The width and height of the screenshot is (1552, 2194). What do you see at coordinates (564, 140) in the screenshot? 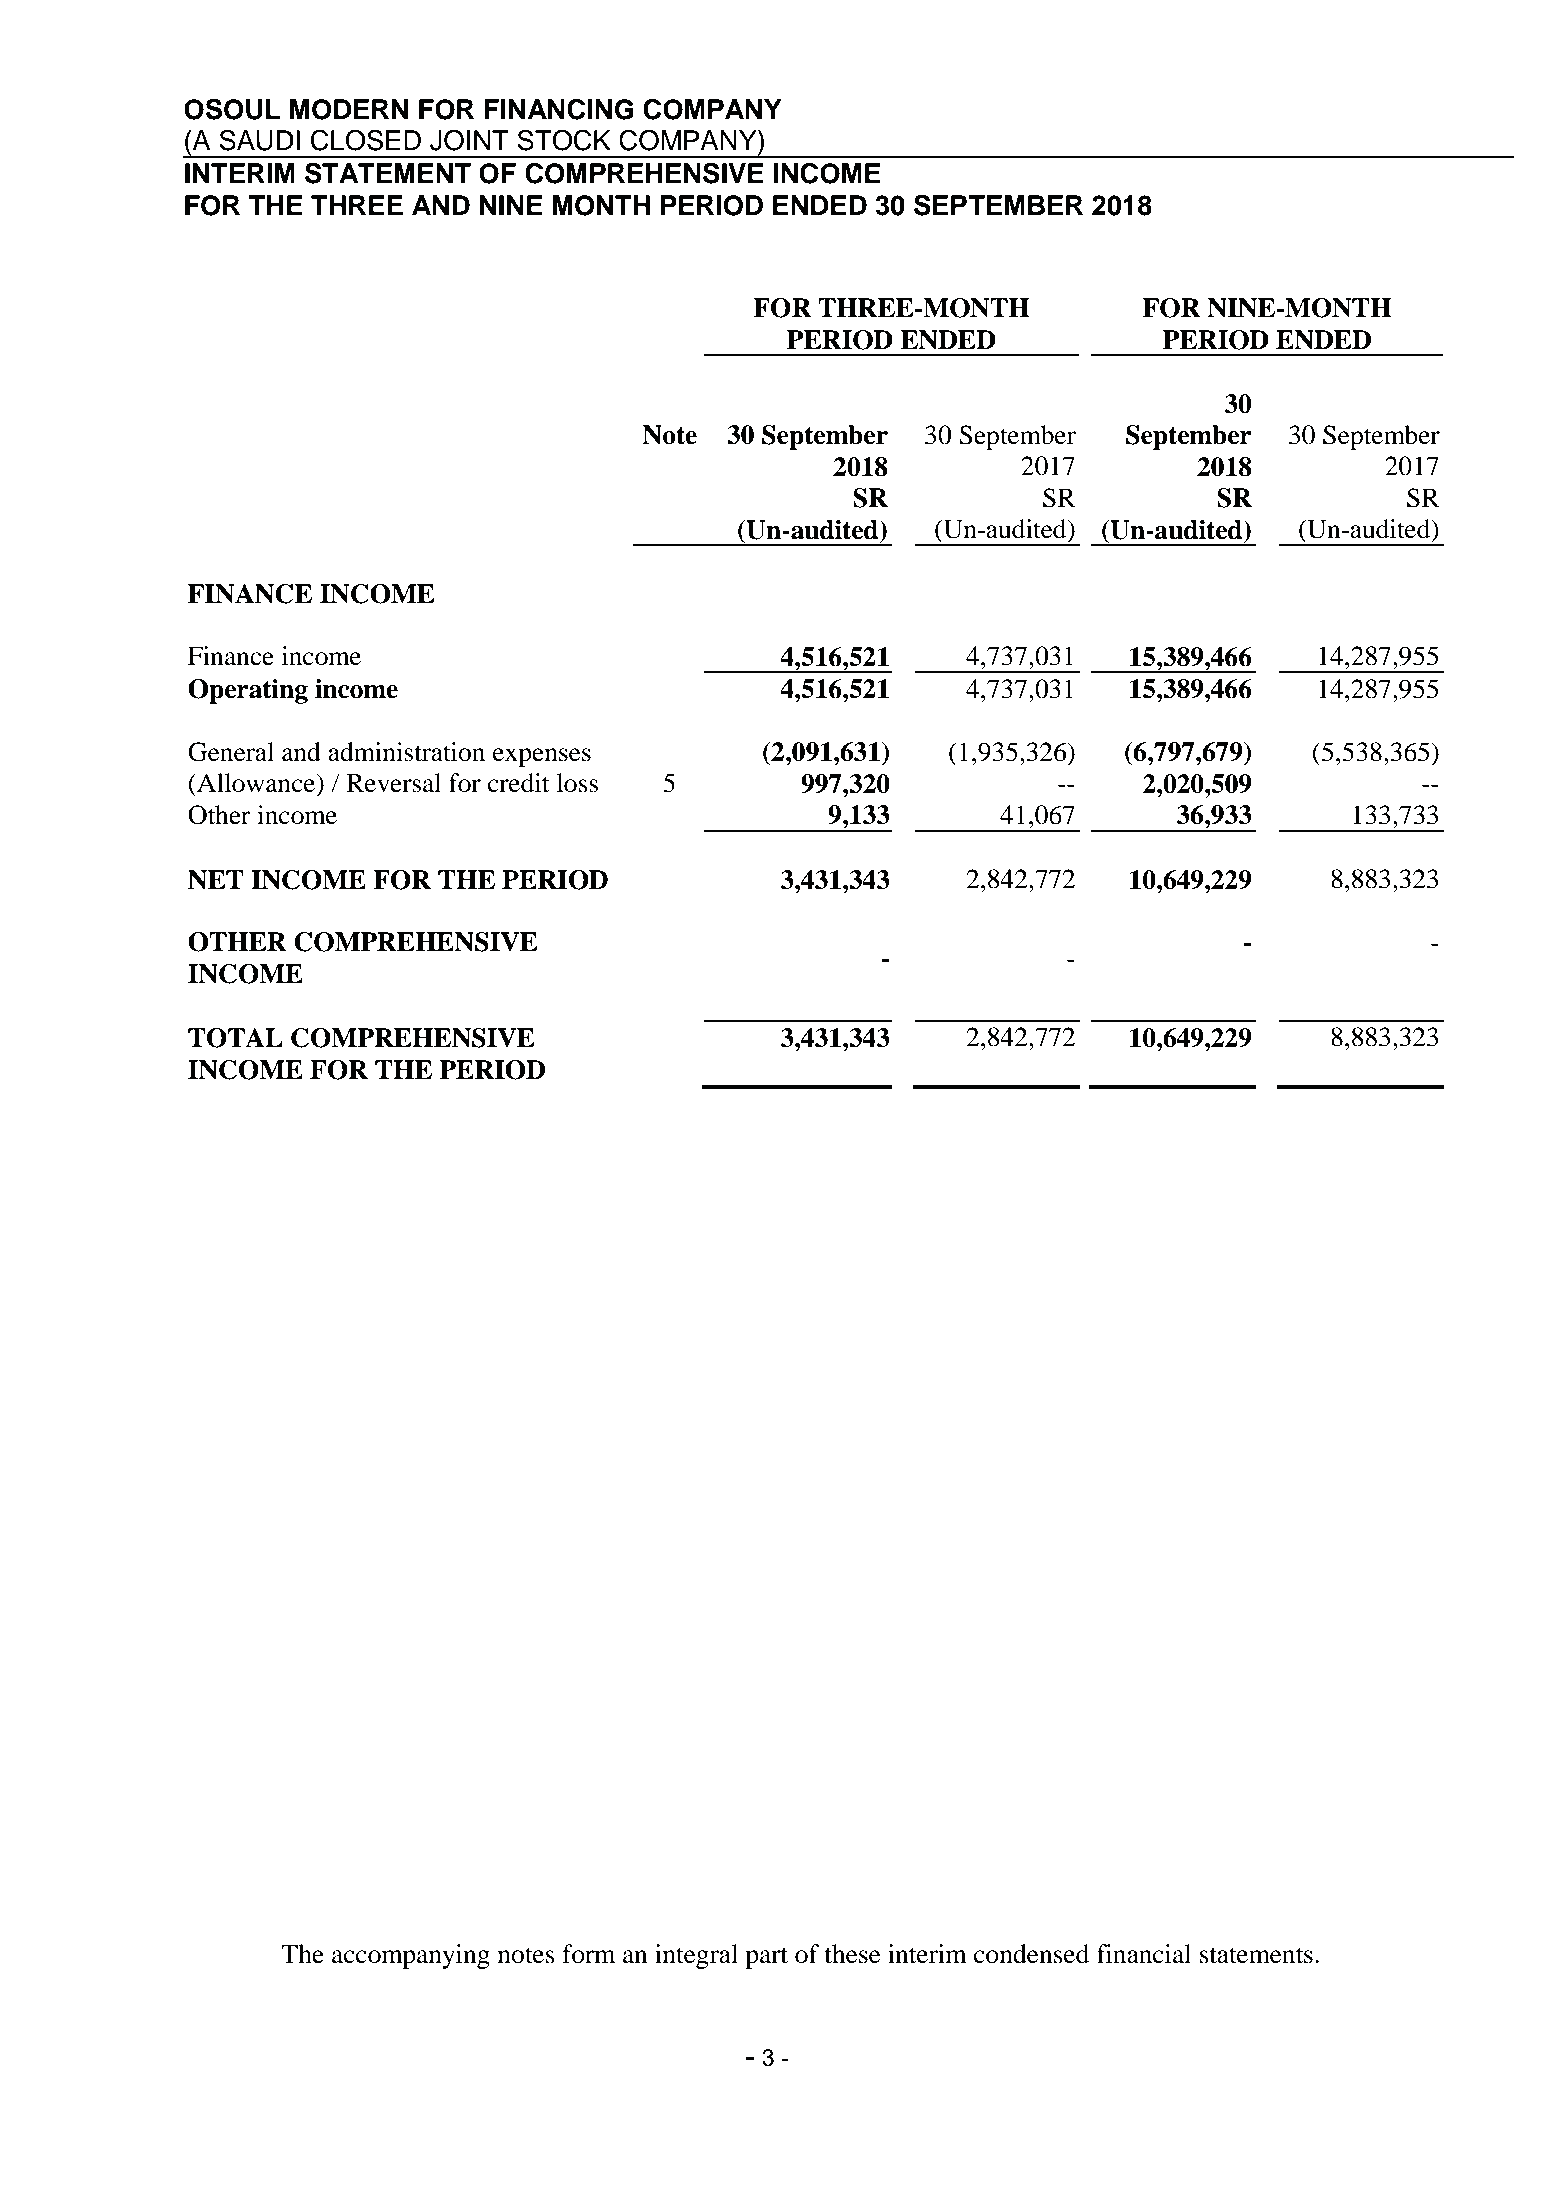
I see `STOCK` at bounding box center [564, 140].
